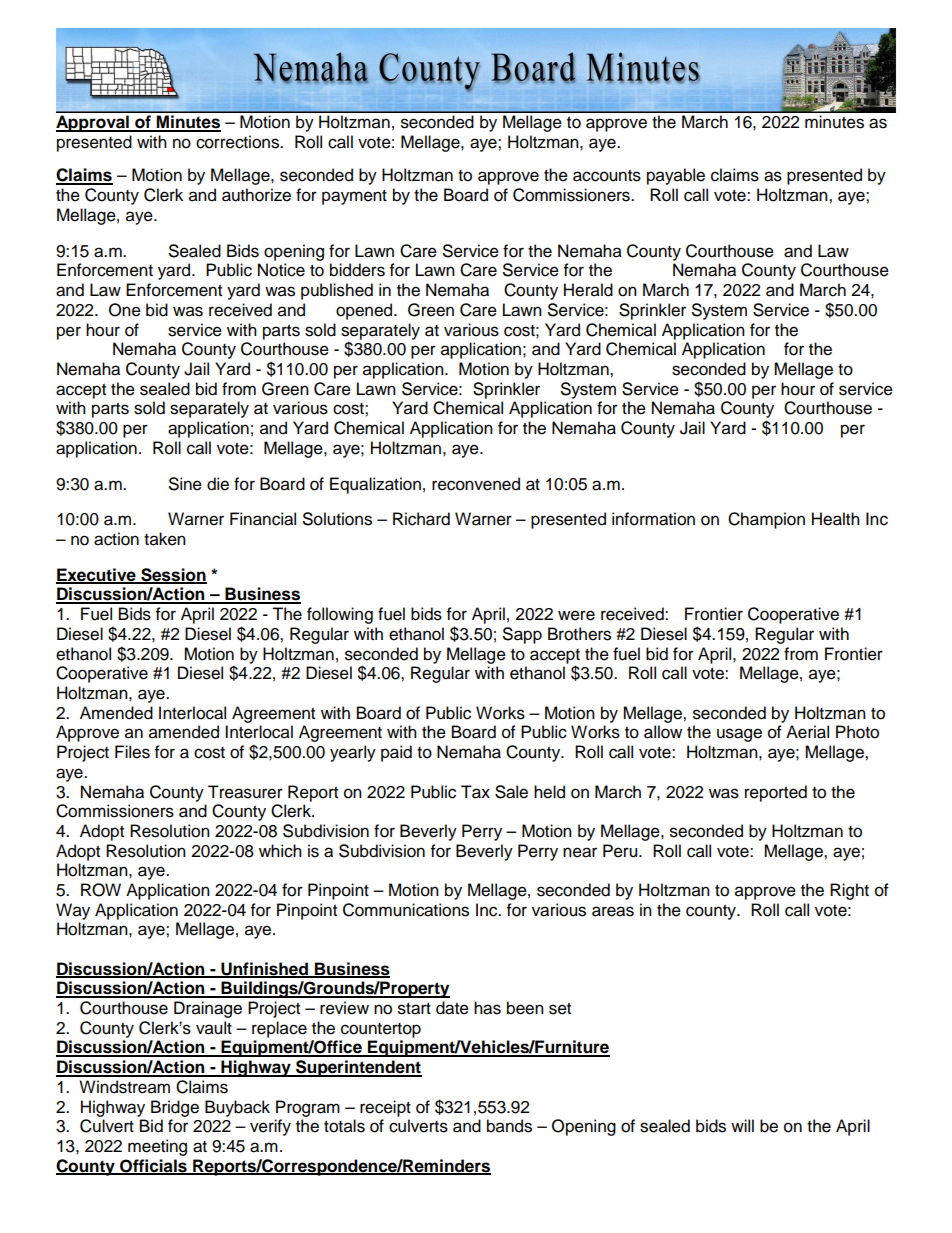 This screenshot has height=1233, width=952. What do you see at coordinates (522, 635) in the screenshot?
I see `Sapp` at bounding box center [522, 635].
